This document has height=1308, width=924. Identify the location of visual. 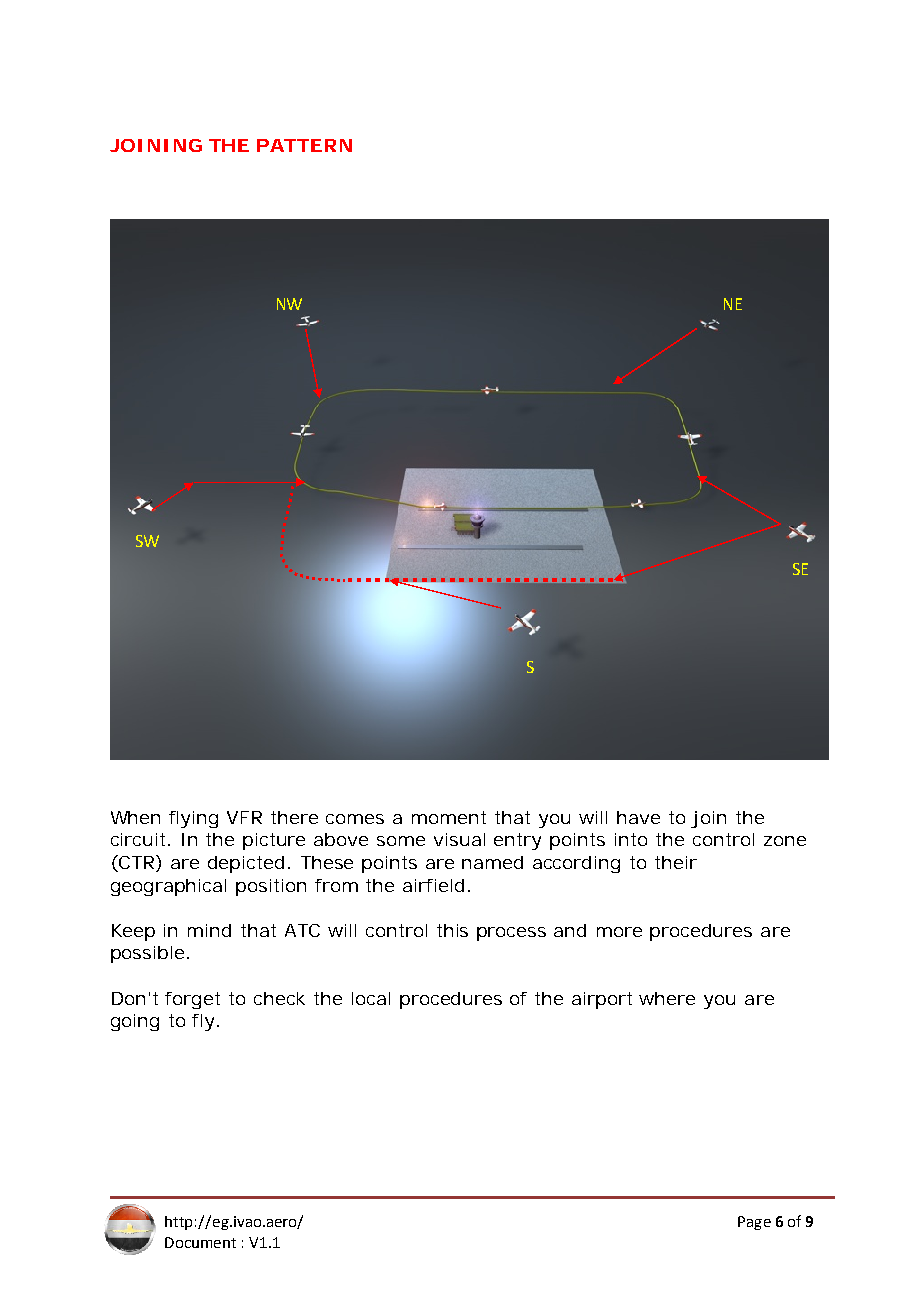
(459, 839).
